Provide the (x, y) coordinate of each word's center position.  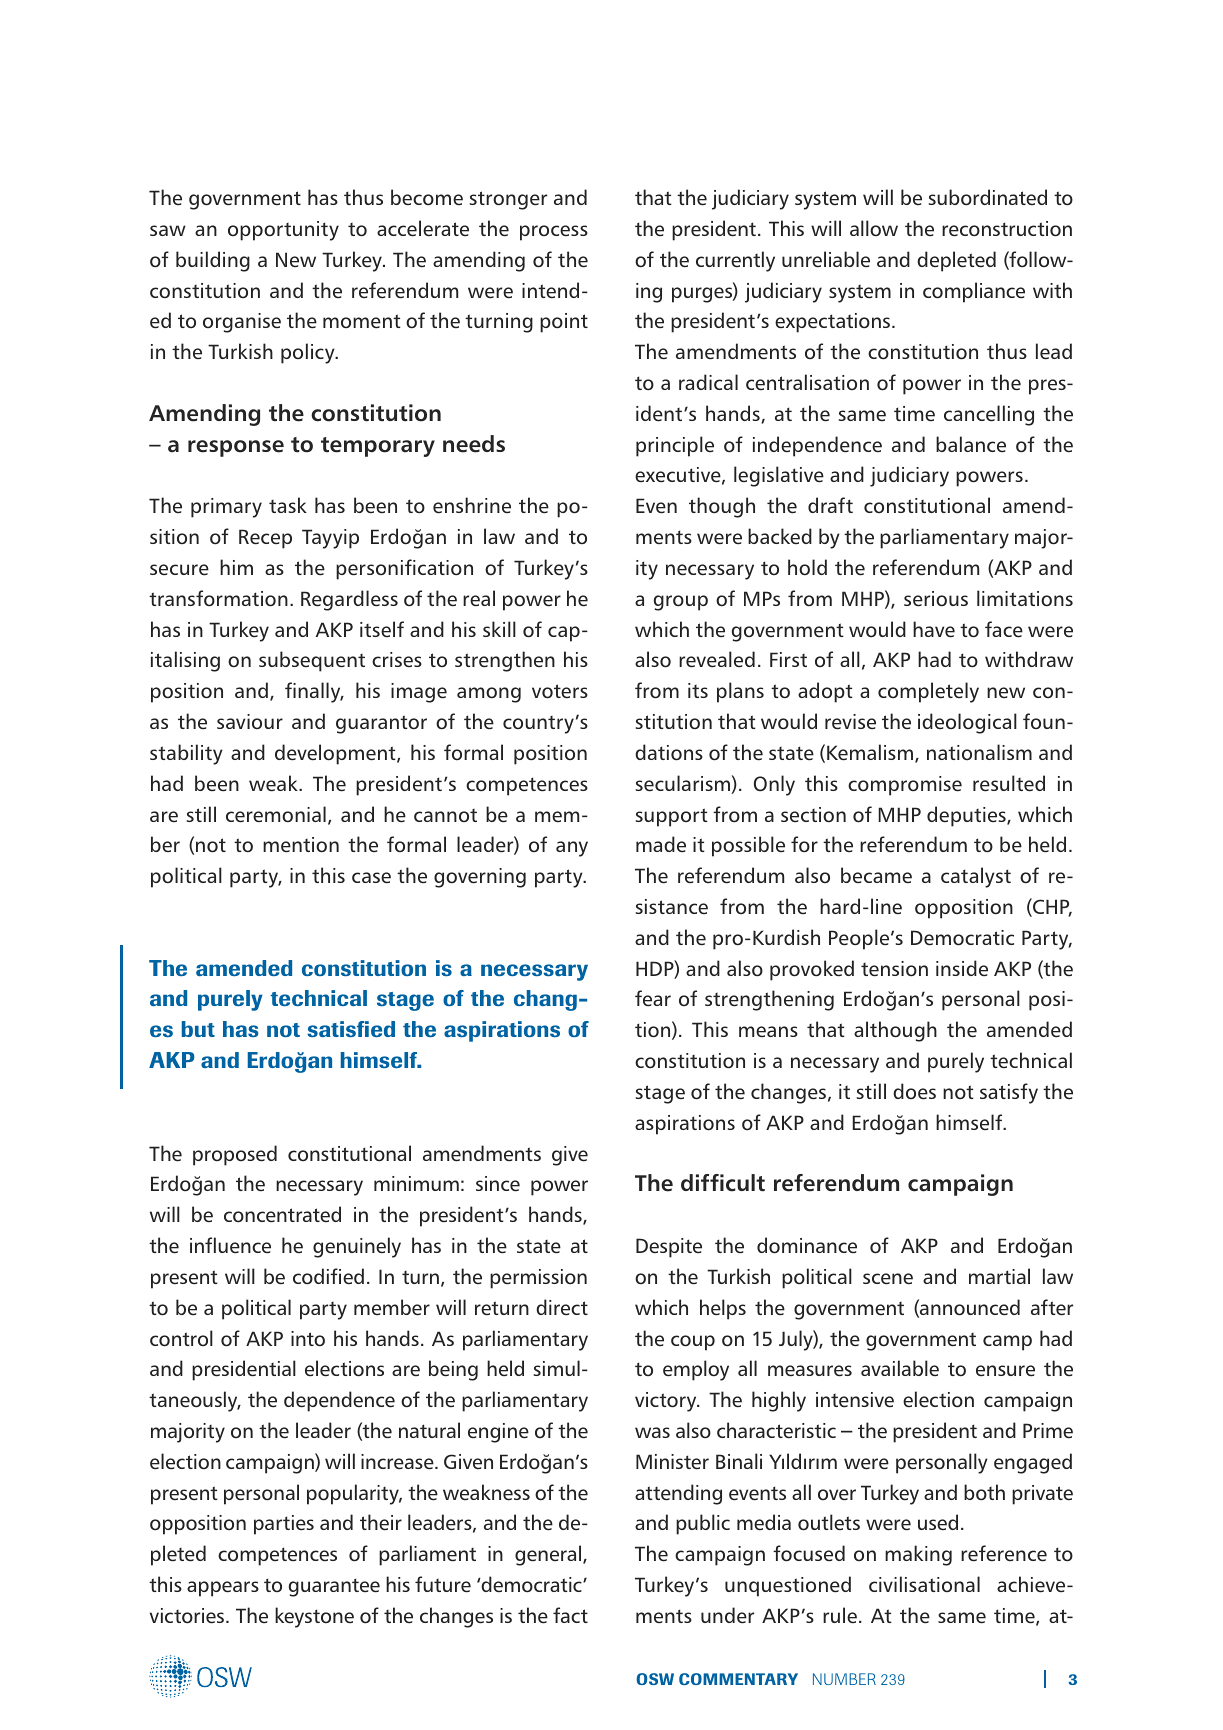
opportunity (283, 231)
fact (570, 1615)
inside (962, 968)
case (371, 877)
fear (653, 998)
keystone (314, 1617)
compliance (974, 292)
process (554, 233)
